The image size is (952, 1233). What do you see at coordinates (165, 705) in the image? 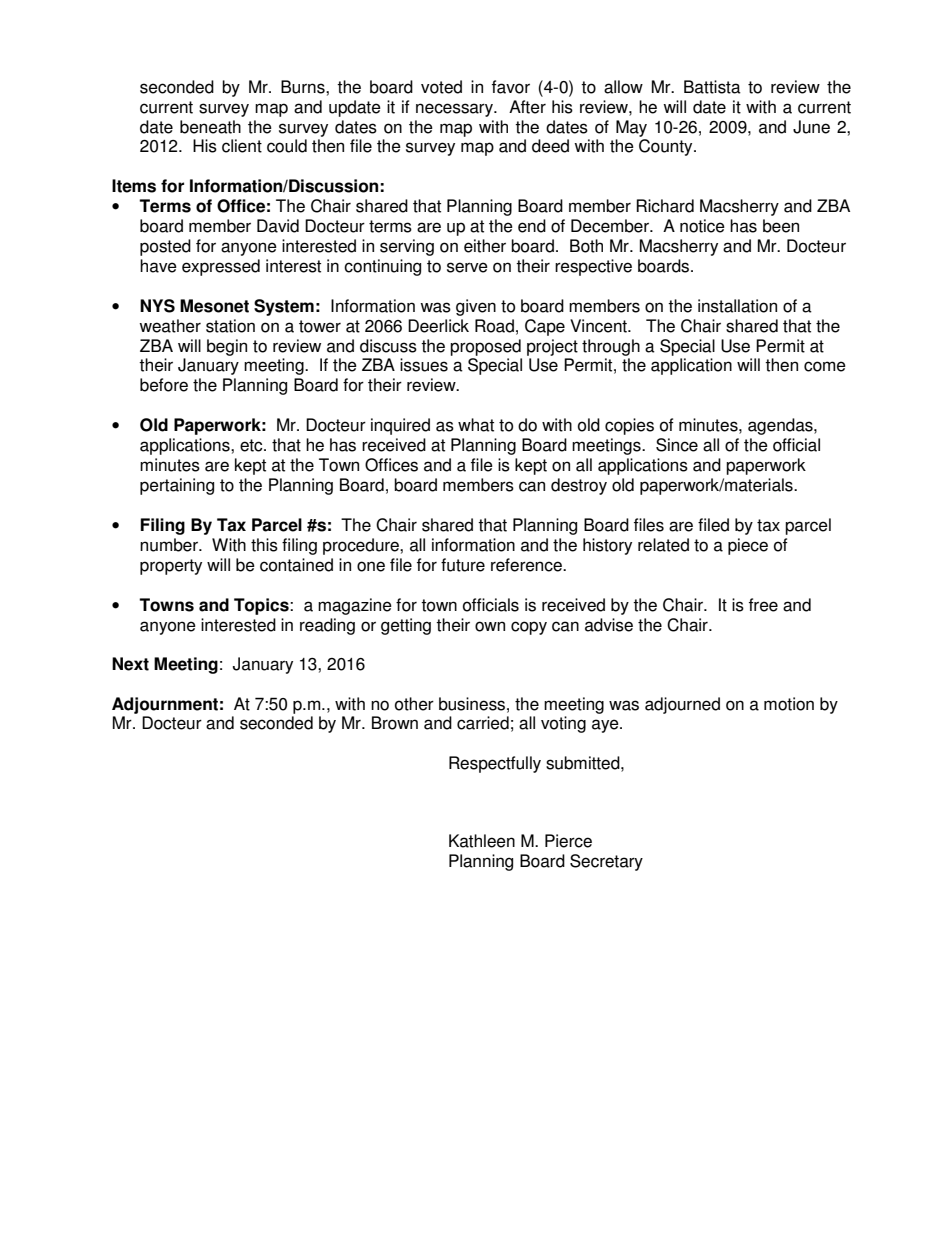
I see `Adjournment` at bounding box center [165, 705].
